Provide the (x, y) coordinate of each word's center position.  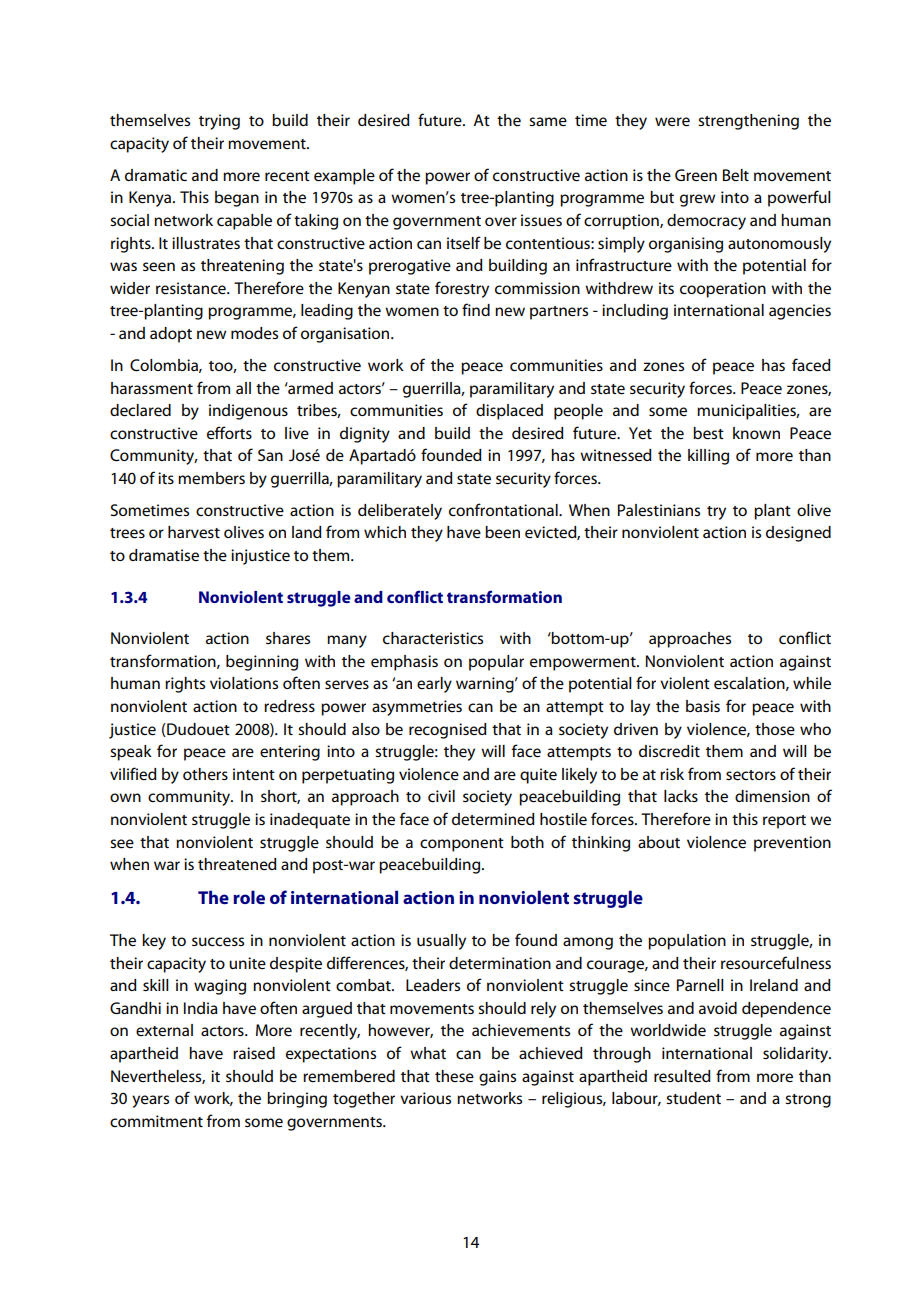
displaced (509, 412)
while (812, 683)
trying (219, 122)
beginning (262, 663)
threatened (237, 864)
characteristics (433, 638)
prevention (792, 844)
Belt (736, 175)
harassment (152, 388)
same (548, 121)
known (756, 433)
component (462, 845)
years (150, 1101)
